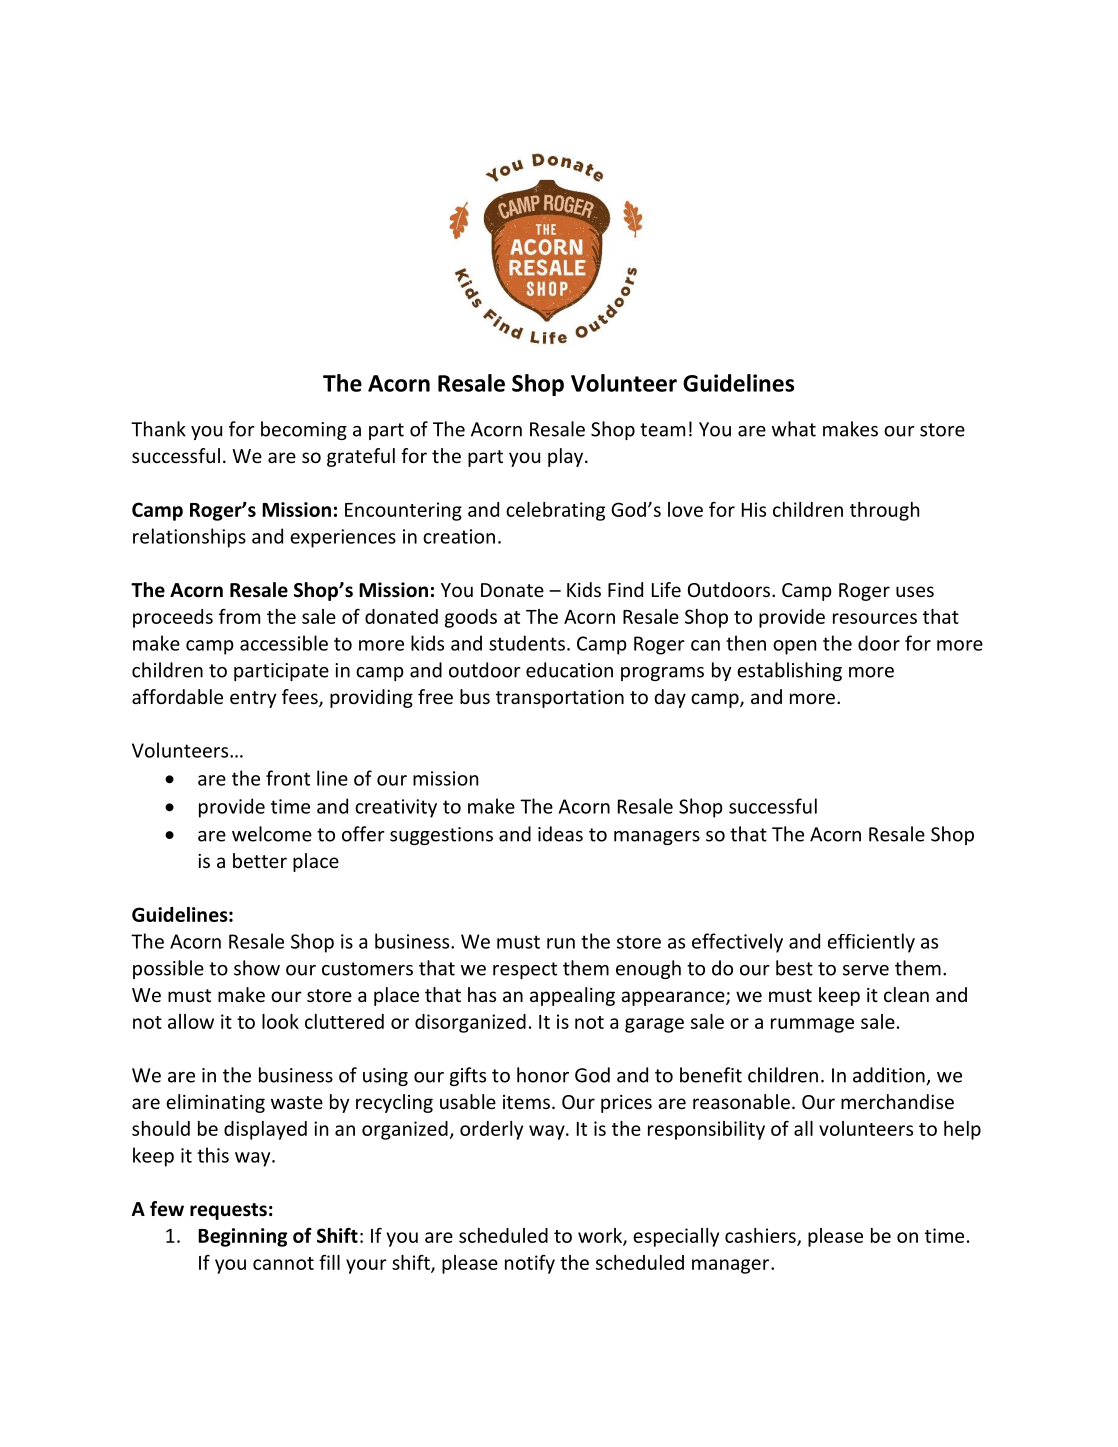  What do you see at coordinates (560, 699) in the document?
I see `transportation` at bounding box center [560, 699].
